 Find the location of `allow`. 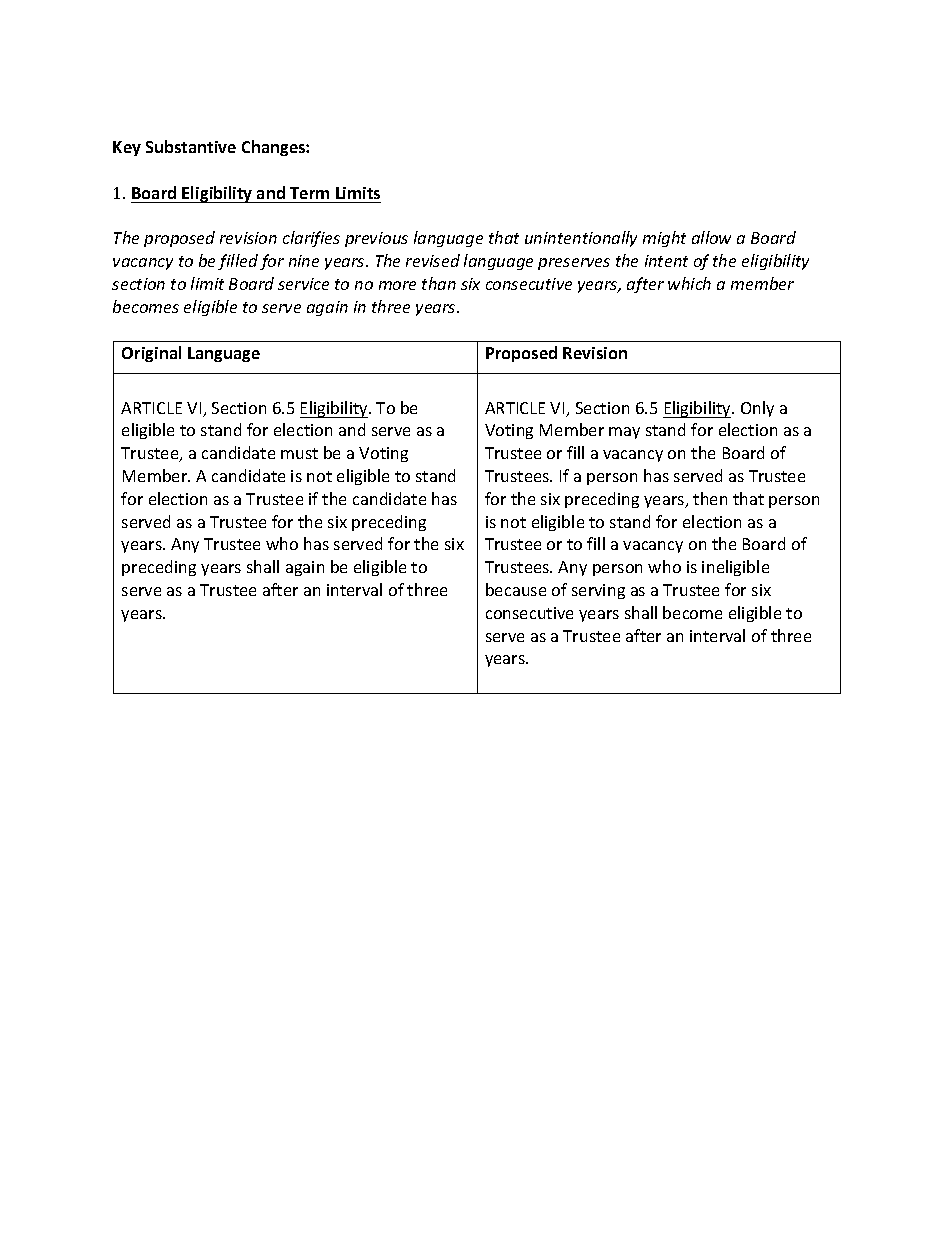

allow is located at coordinates (711, 237).
